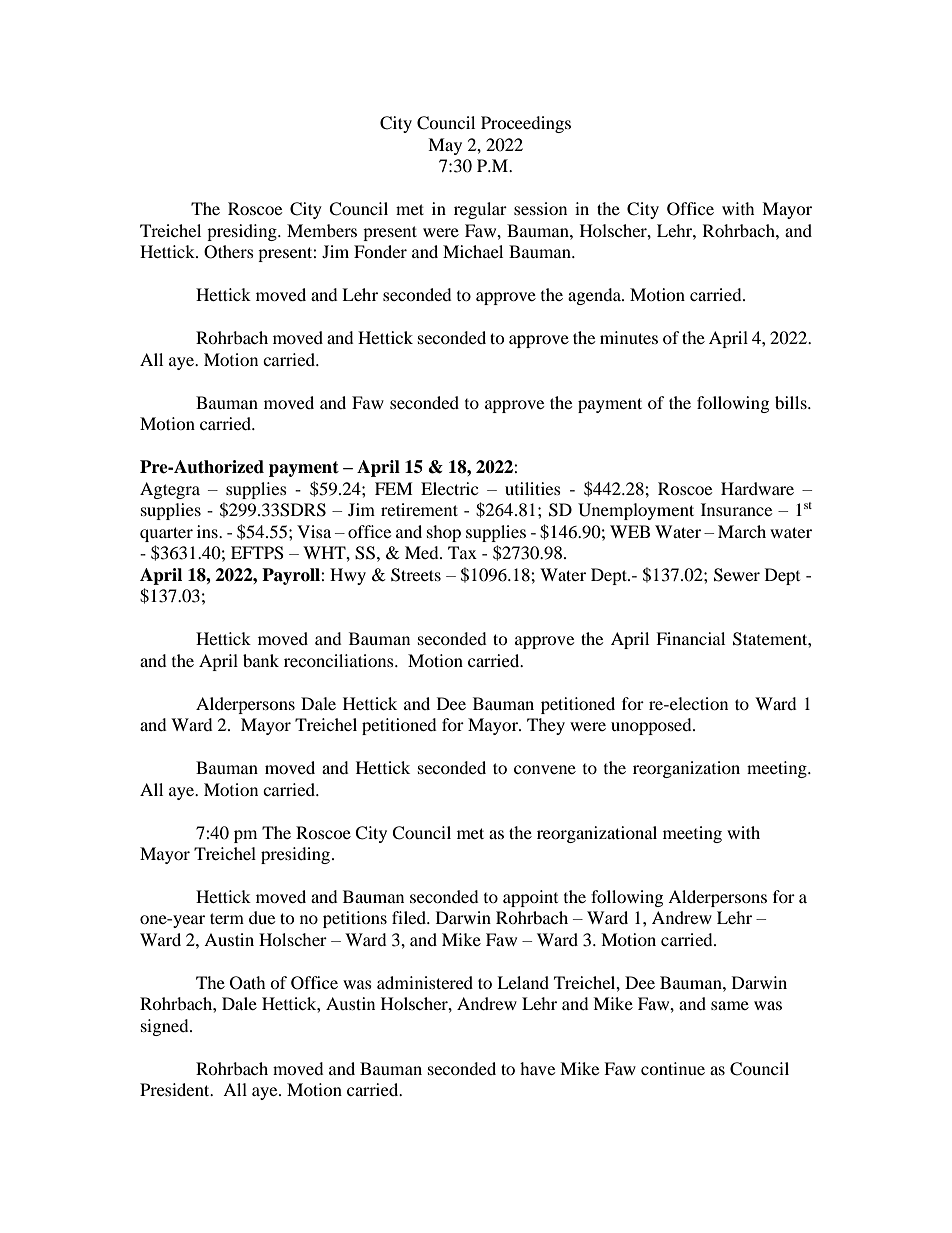 The height and width of the screenshot is (1233, 952). I want to click on Visa, so click(314, 531).
